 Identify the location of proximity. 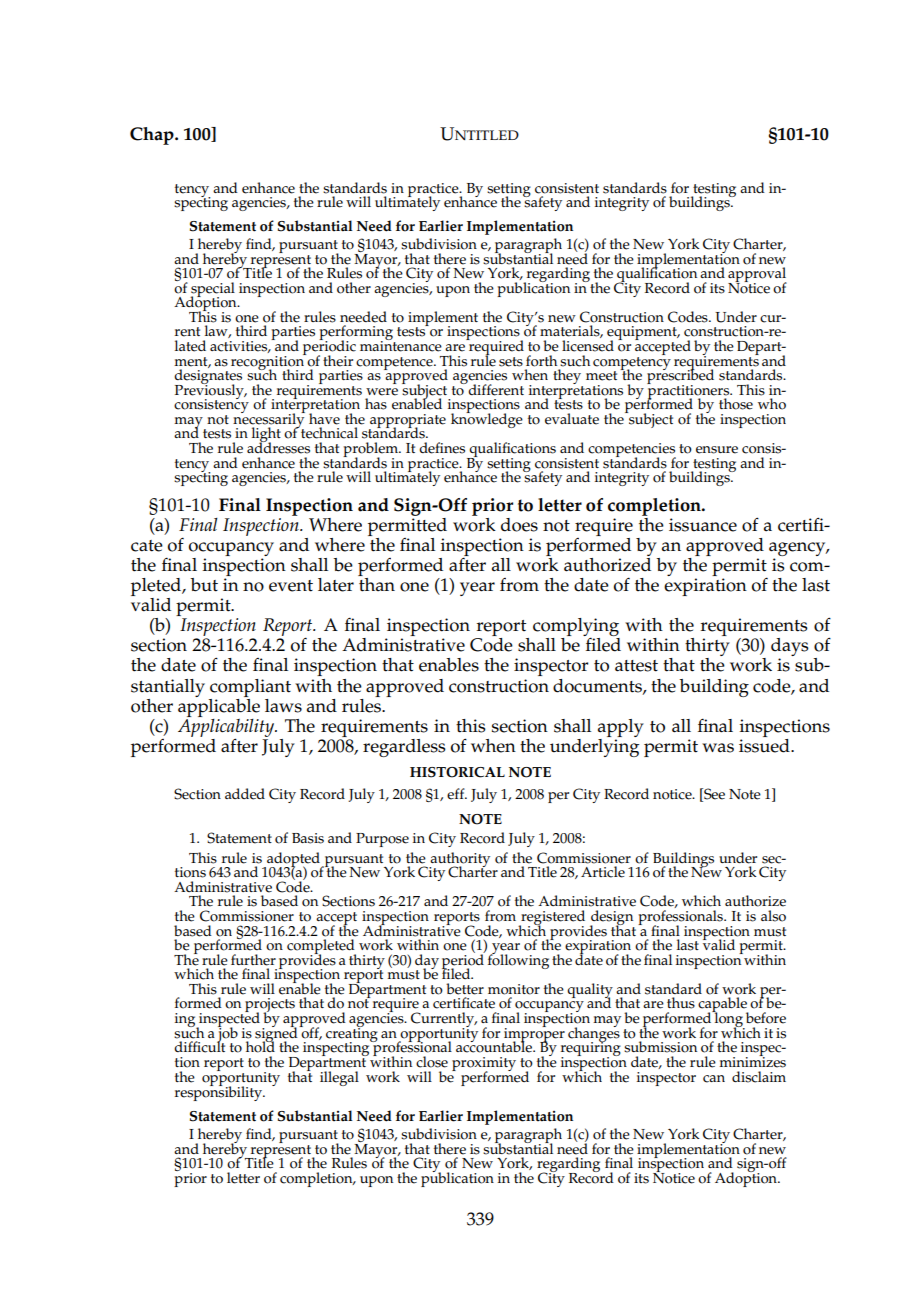
(484, 1065).
